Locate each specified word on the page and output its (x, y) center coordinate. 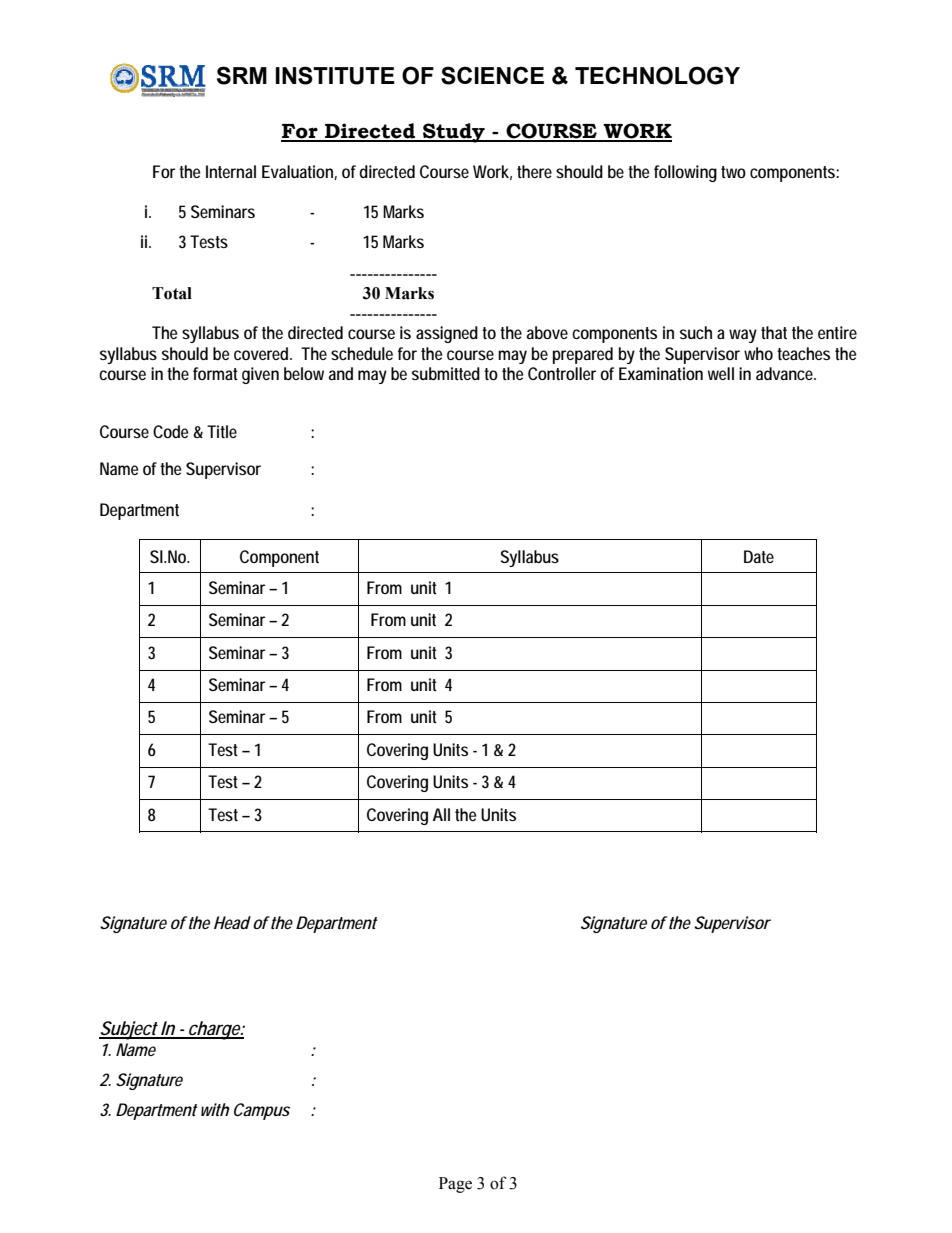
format (215, 373)
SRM (242, 75)
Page (455, 1185)
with (215, 1109)
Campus (262, 1111)
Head (232, 922)
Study (454, 133)
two (733, 172)
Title (222, 431)
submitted (446, 373)
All (441, 814)
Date (759, 556)
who (758, 353)
